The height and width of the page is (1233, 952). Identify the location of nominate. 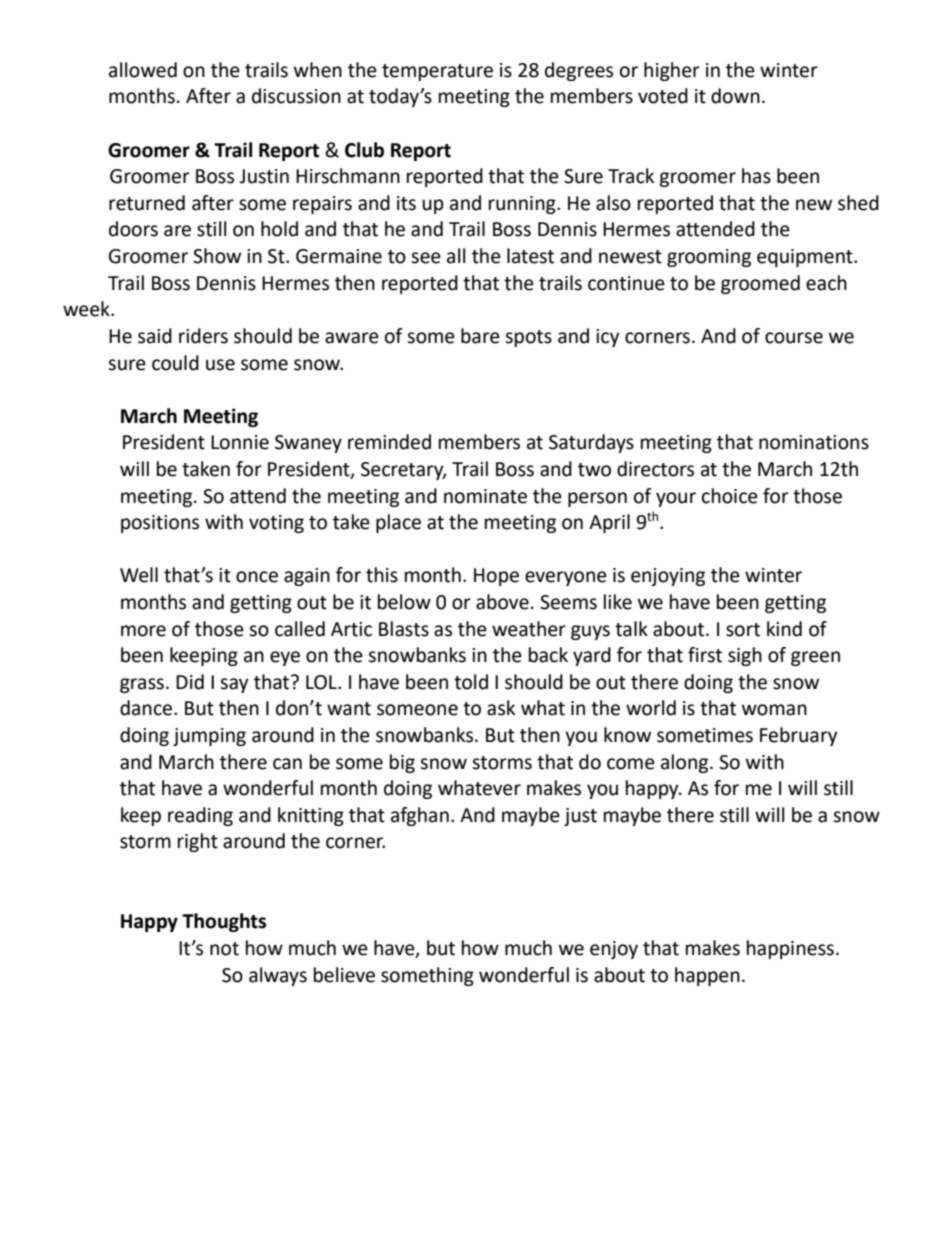
(485, 496).
